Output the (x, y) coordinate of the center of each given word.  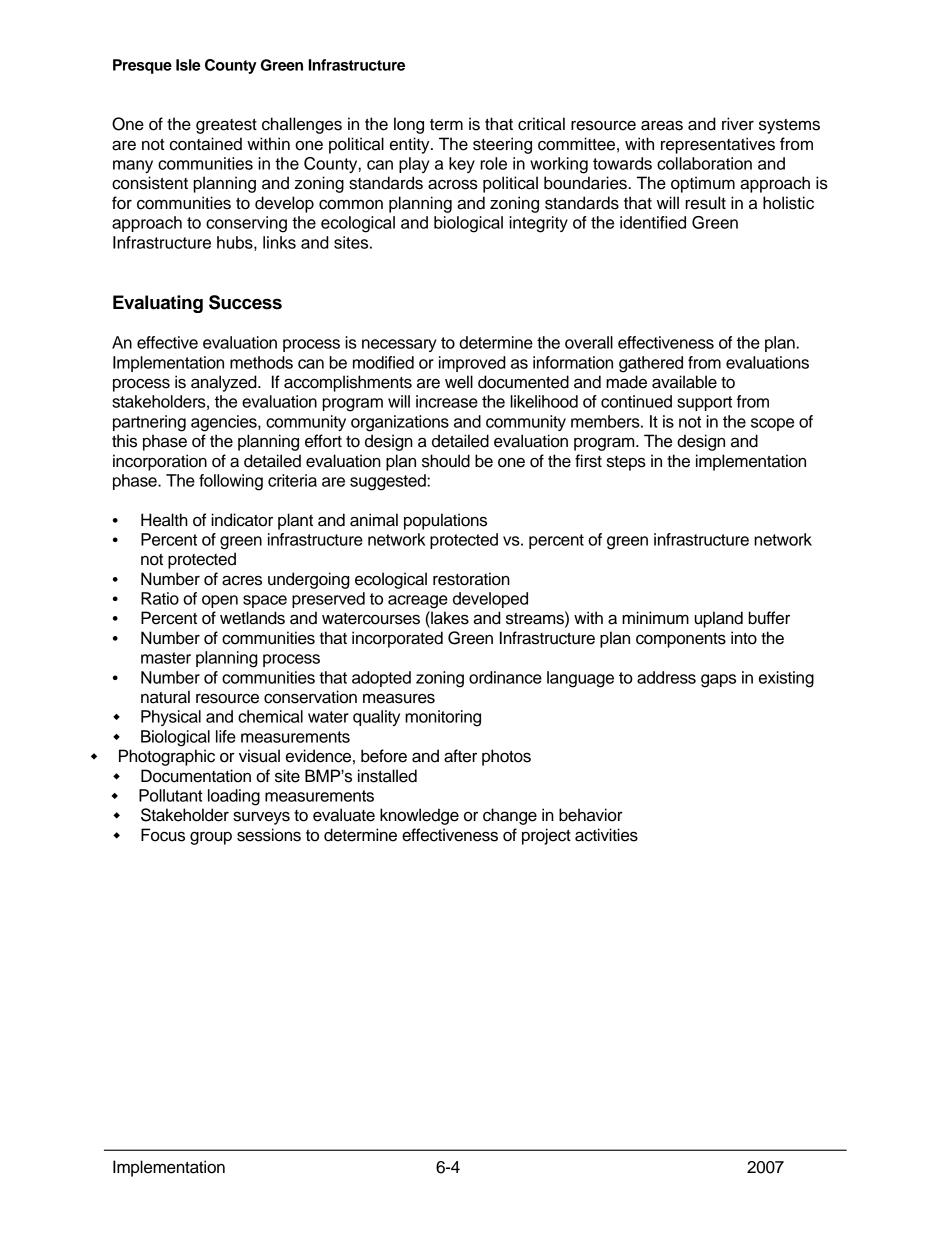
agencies (225, 423)
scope (772, 424)
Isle (188, 65)
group (211, 838)
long (409, 125)
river (738, 124)
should (446, 461)
